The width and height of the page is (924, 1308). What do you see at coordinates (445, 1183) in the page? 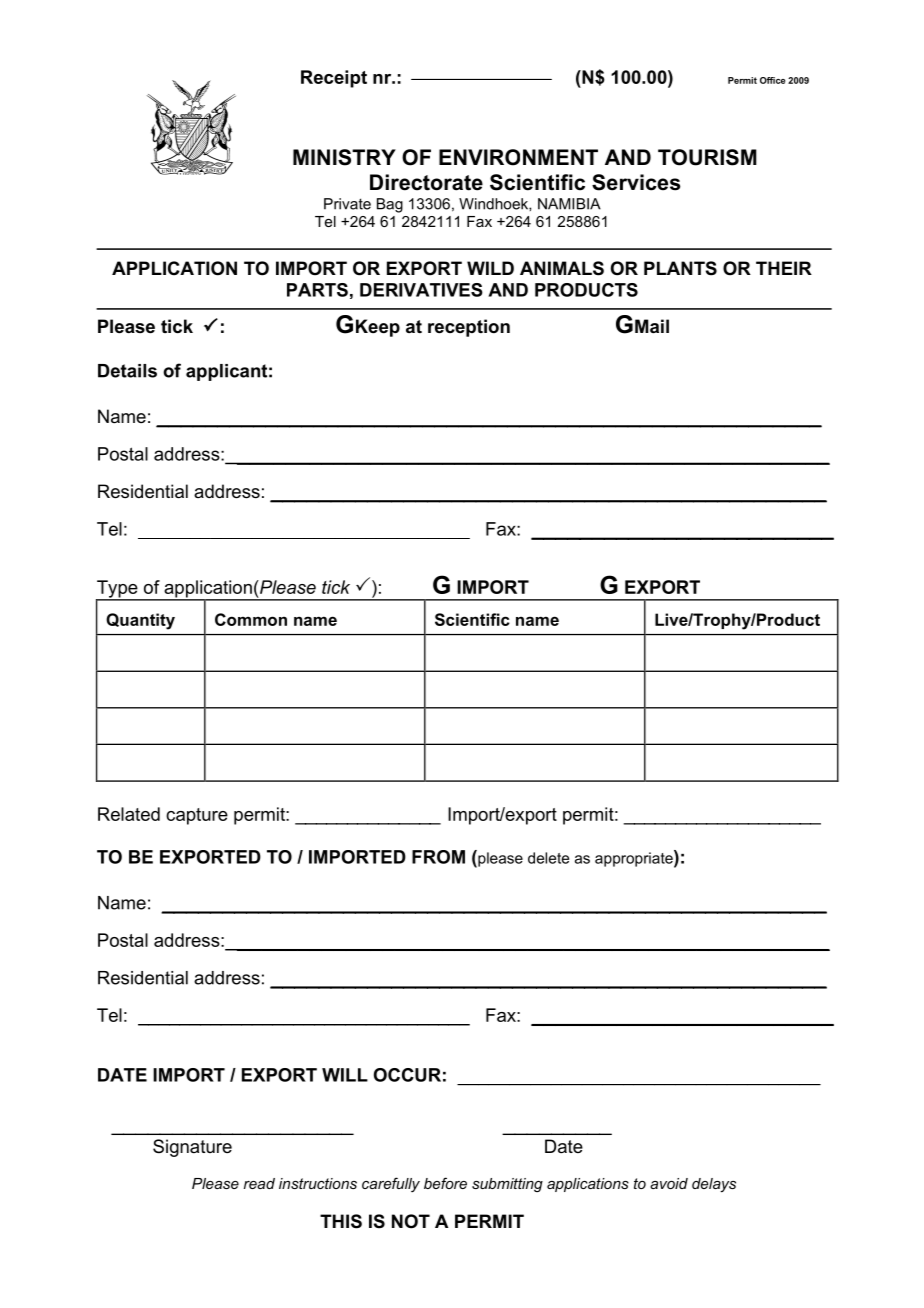
I see `before` at bounding box center [445, 1183].
